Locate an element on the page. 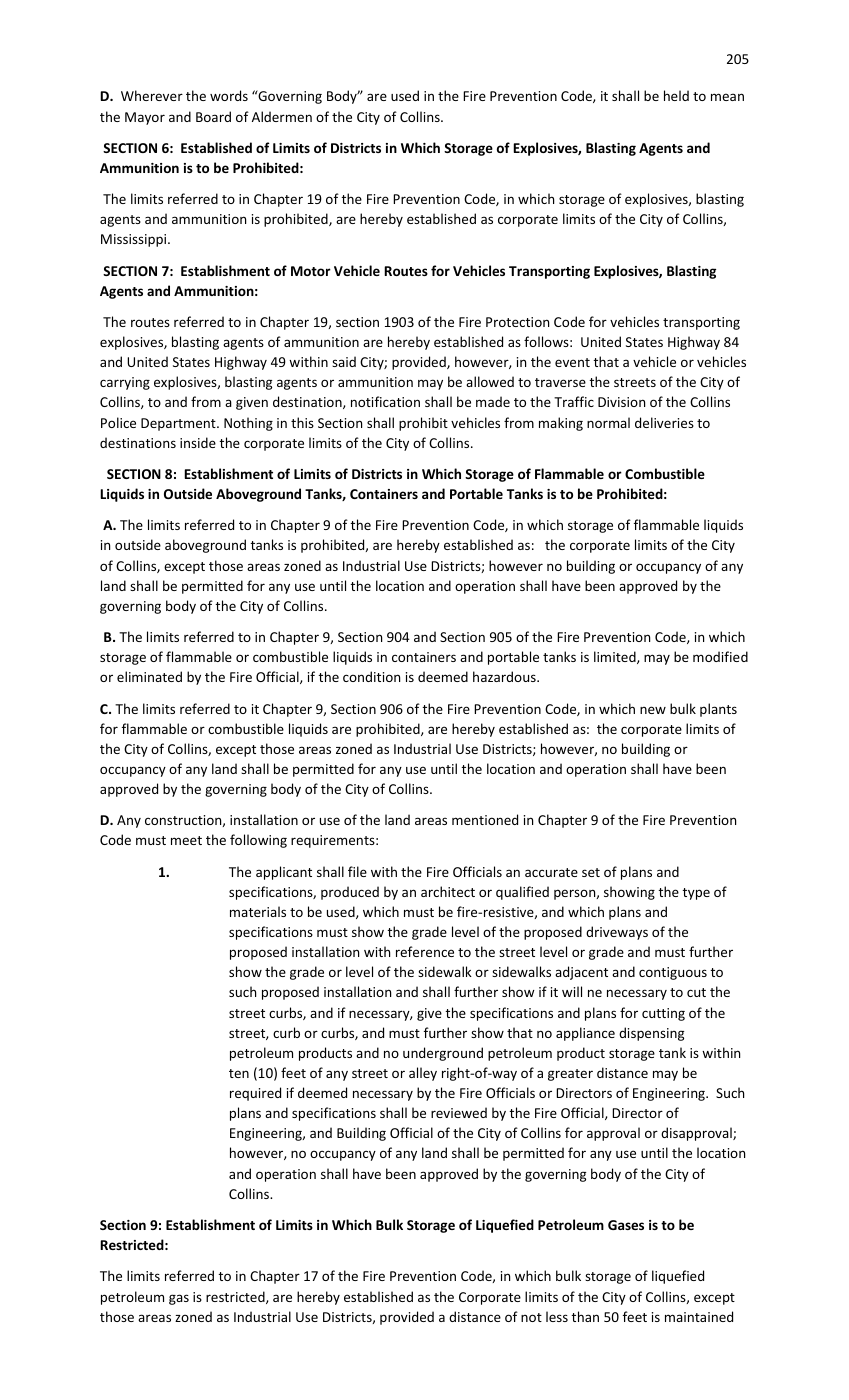 The height and width of the page is (1400, 849). deliveries is located at coordinates (664, 422).
